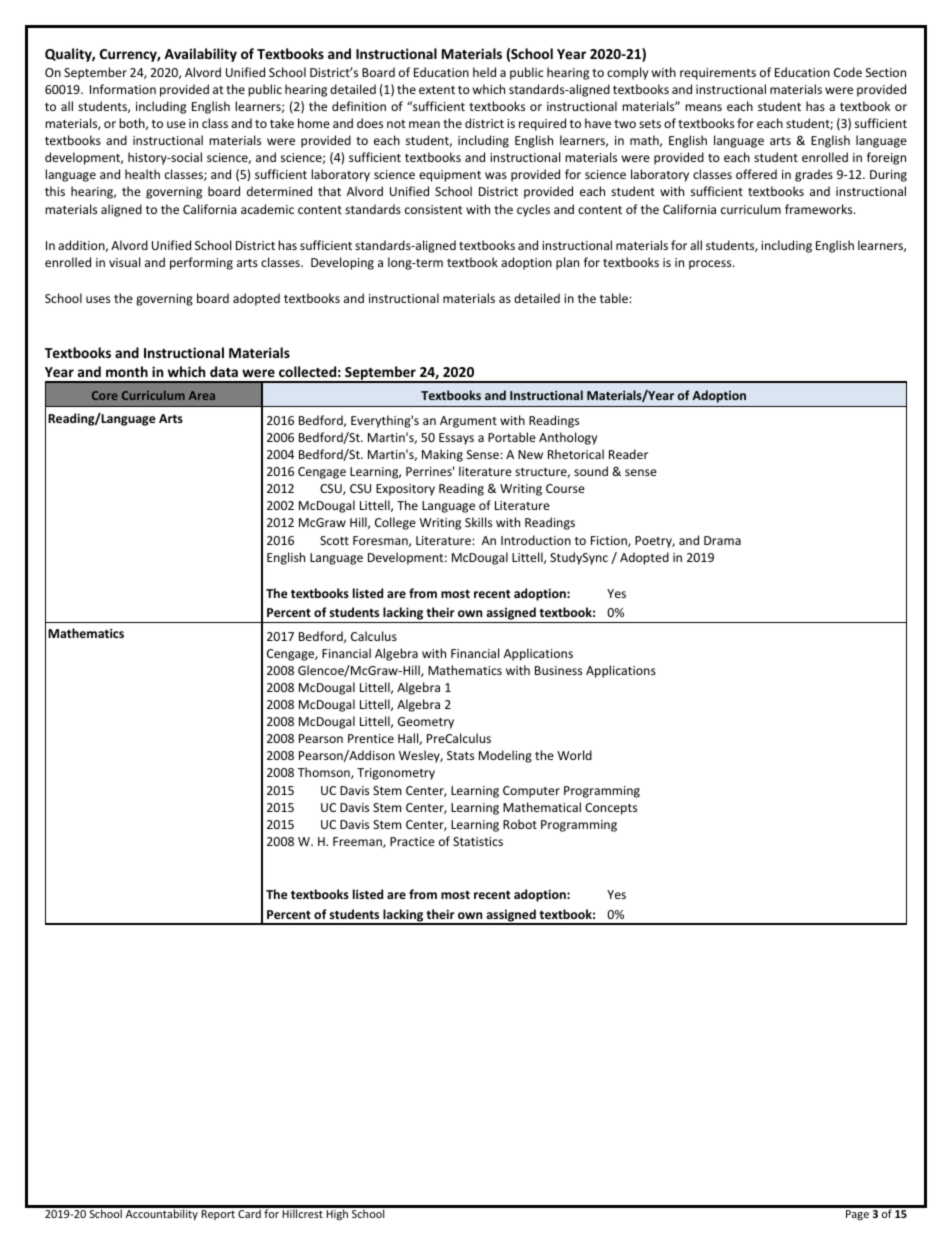 This image has height=1233, width=952. What do you see at coordinates (123, 89) in the image?
I see `Information` at bounding box center [123, 89].
